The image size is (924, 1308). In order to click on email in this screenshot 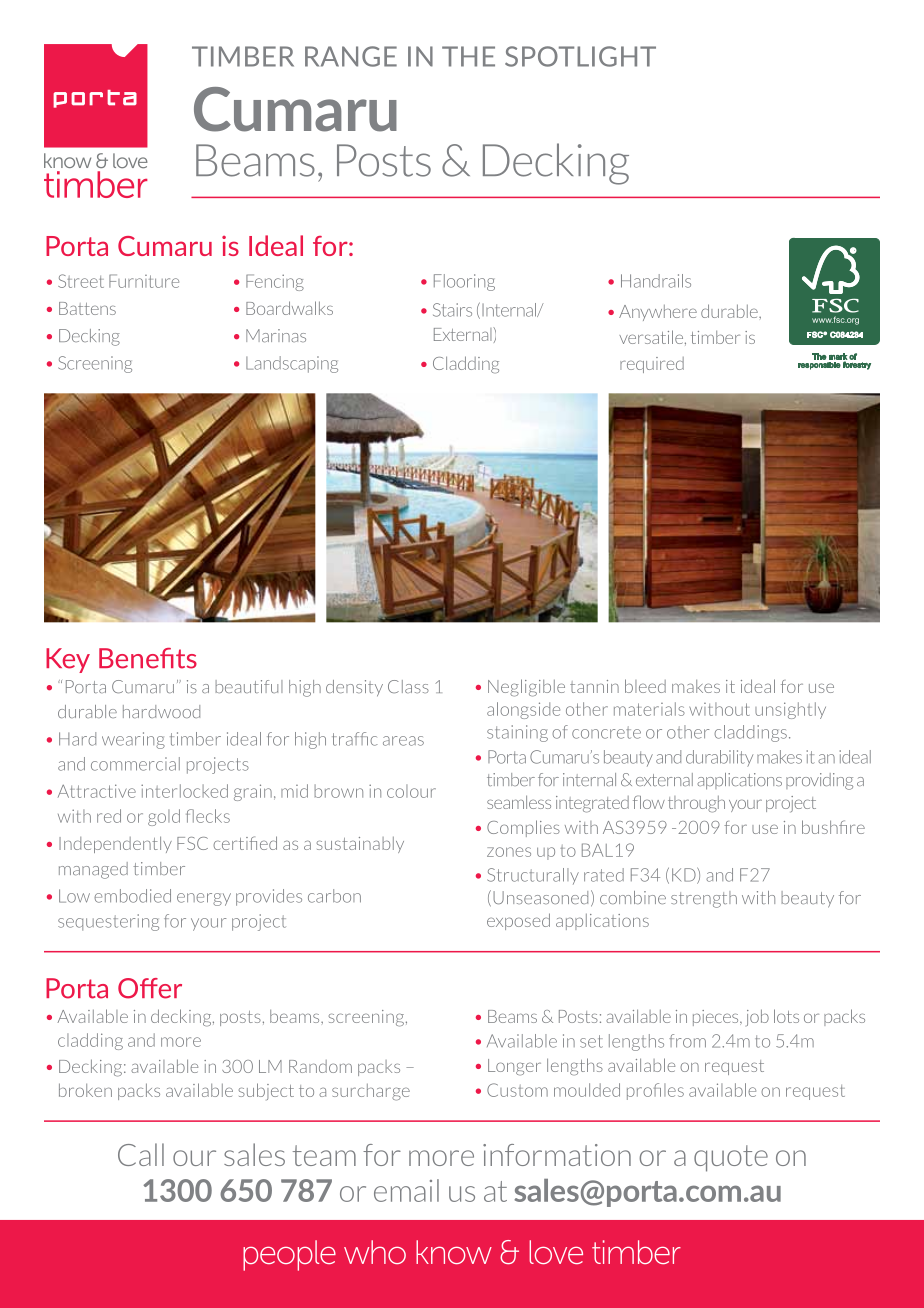, I will do `click(406, 1190)`.
